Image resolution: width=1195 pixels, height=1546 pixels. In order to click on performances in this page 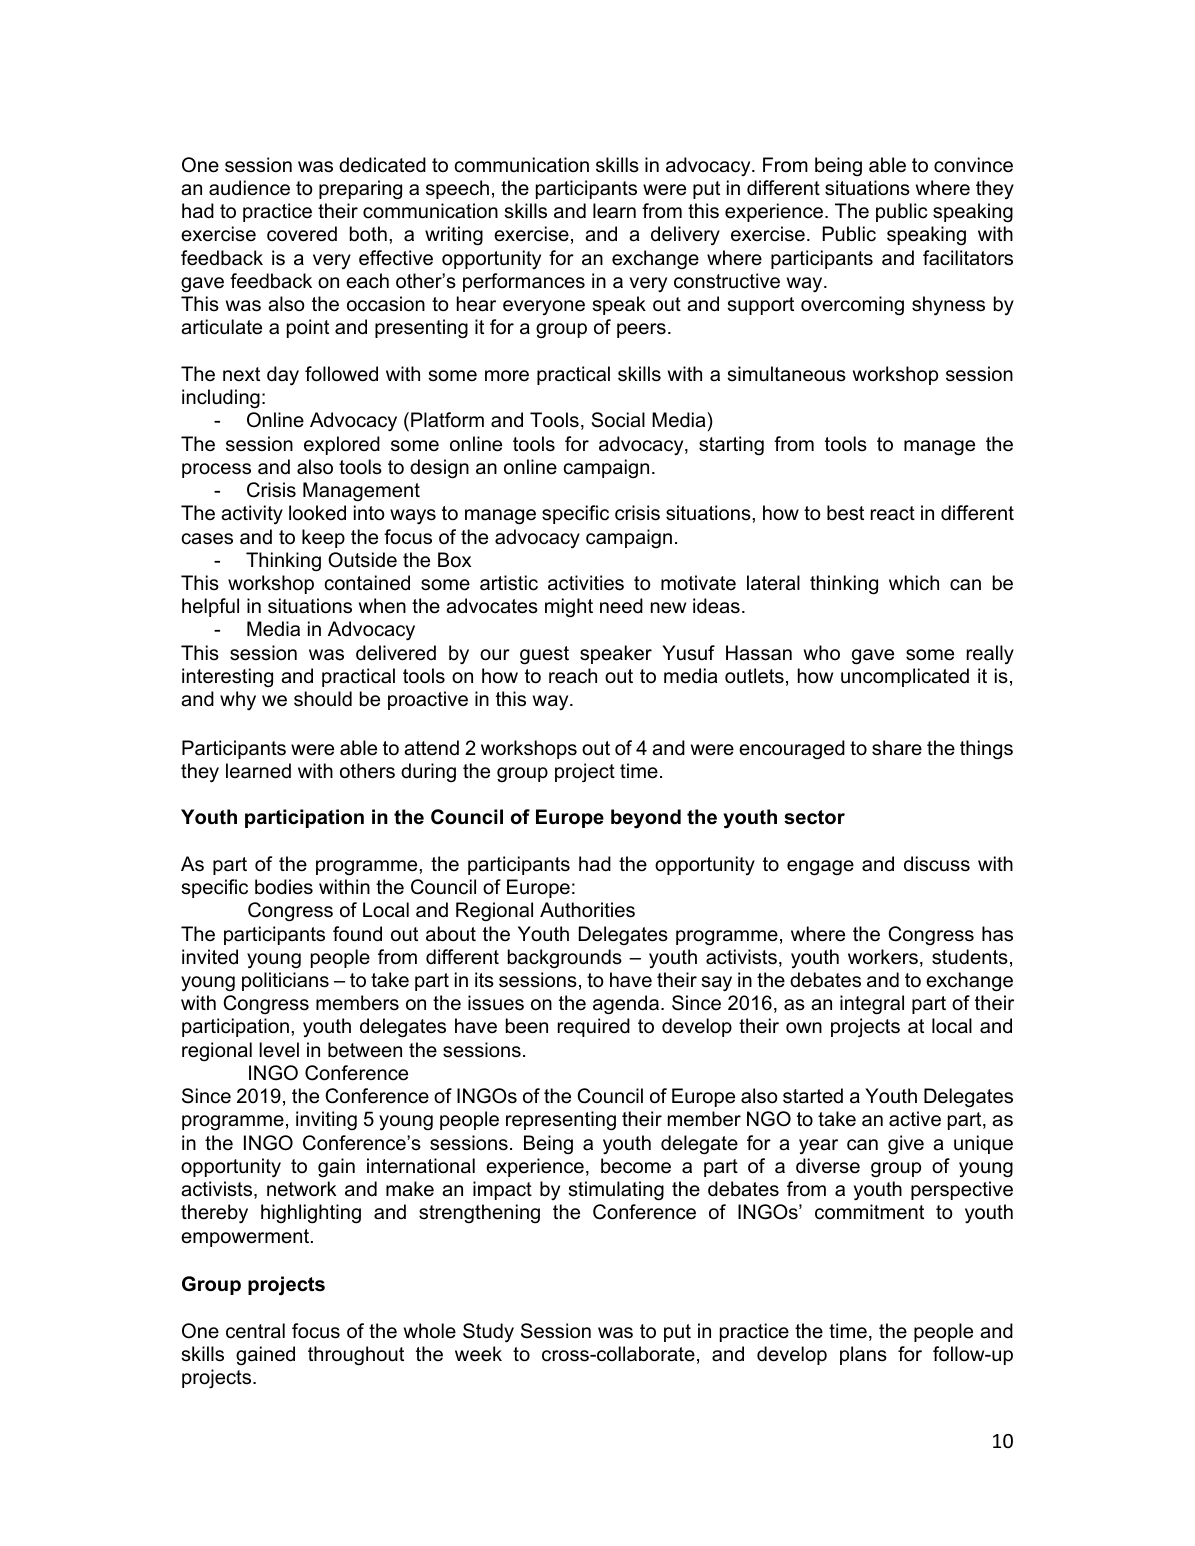, I will do `click(524, 282)`.
